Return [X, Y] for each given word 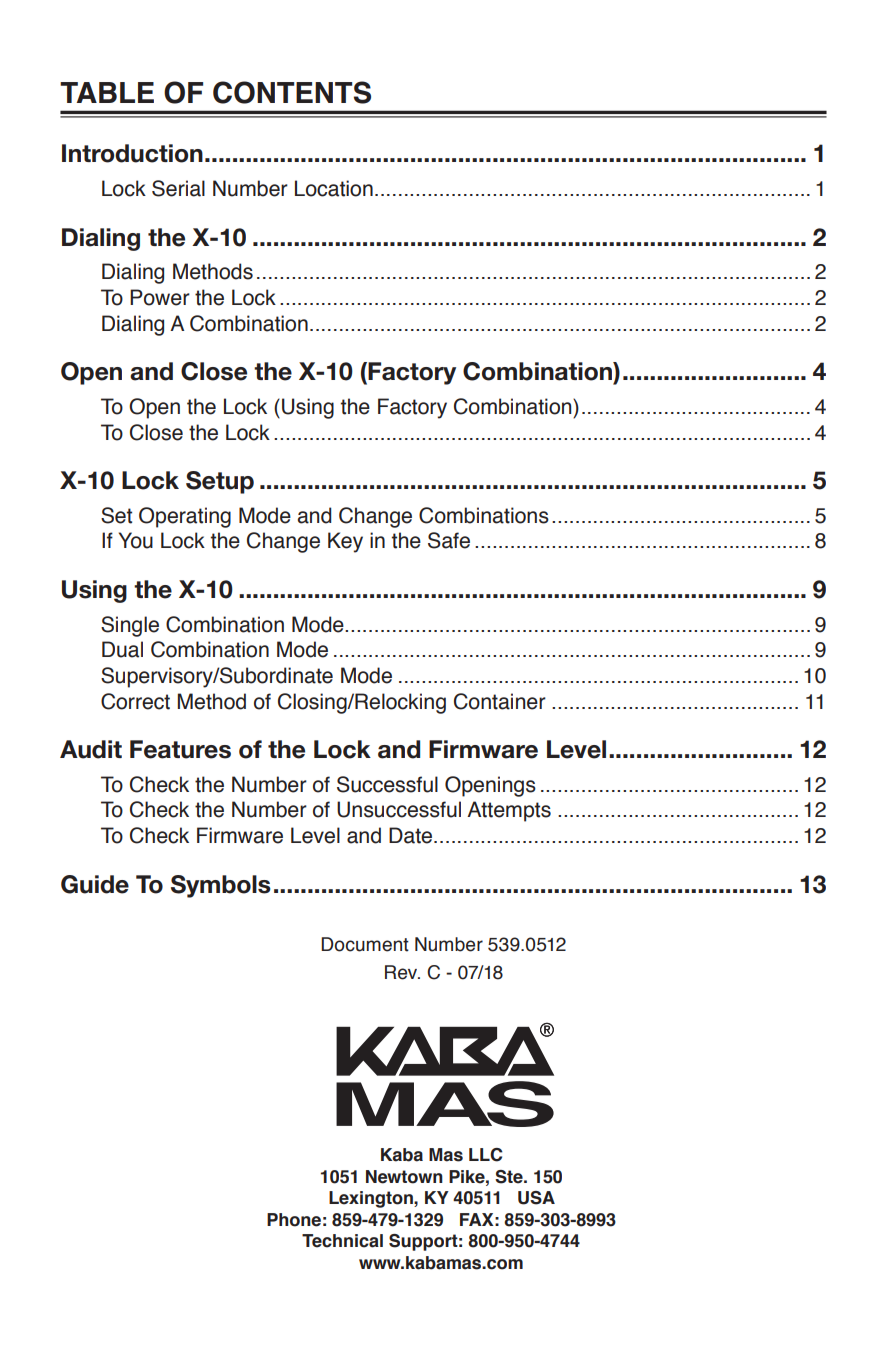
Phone [294, 1220]
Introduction [132, 153]
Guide [95, 884]
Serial [178, 188]
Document [365, 944]
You [136, 540]
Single [130, 626]
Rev [402, 972]
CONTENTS [292, 92]
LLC [486, 1155]
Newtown [404, 1177]
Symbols [221, 886]
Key [345, 542]
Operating [185, 517]
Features [180, 749]
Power [160, 297]
